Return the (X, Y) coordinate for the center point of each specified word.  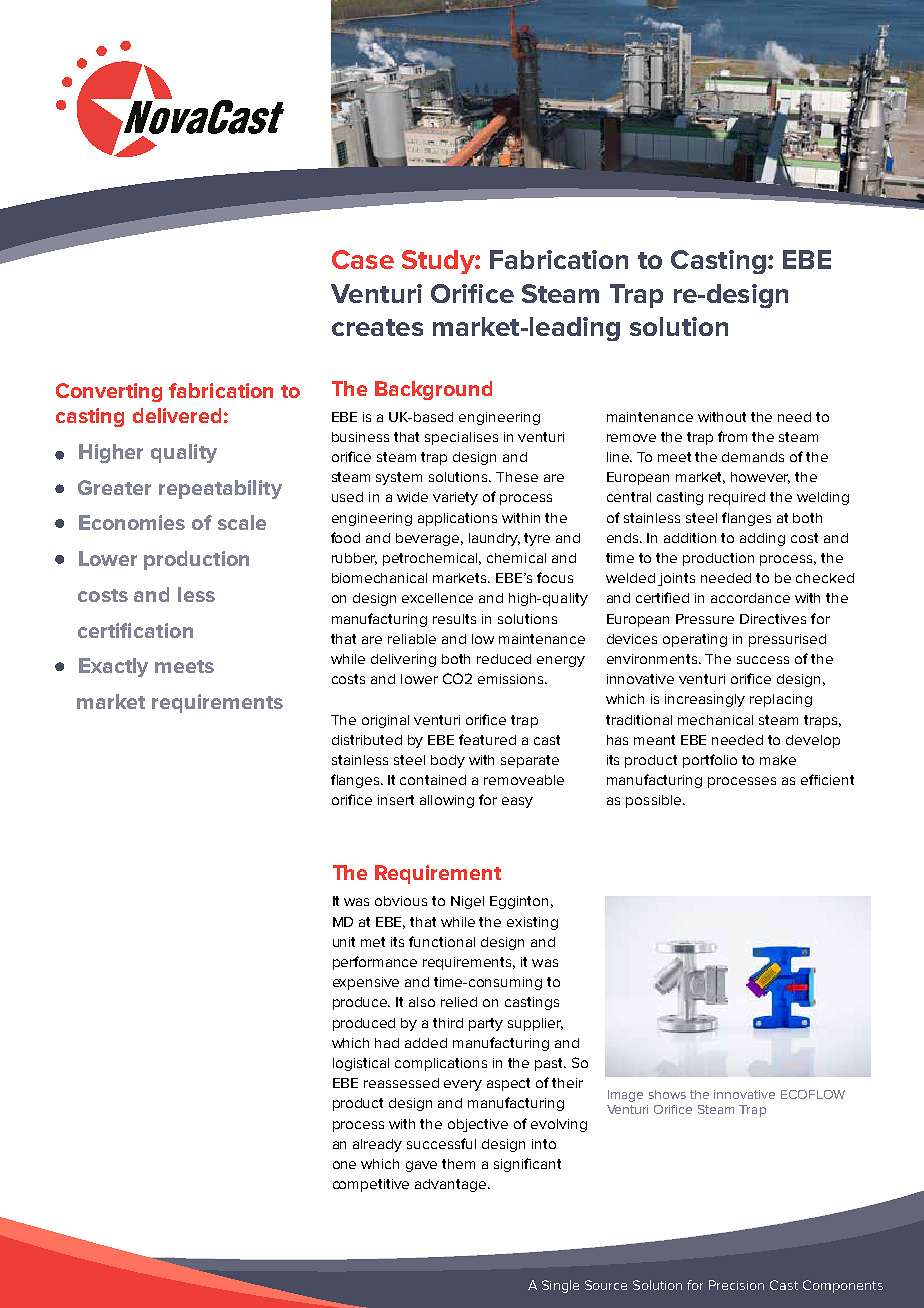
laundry (494, 539)
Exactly (113, 667)
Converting (109, 392)
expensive (366, 983)
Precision (736, 1285)
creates (377, 327)
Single (560, 1286)
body (448, 761)
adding (762, 539)
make (778, 760)
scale (242, 522)
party (486, 1024)
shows (667, 1094)
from (732, 436)
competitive (371, 1185)
